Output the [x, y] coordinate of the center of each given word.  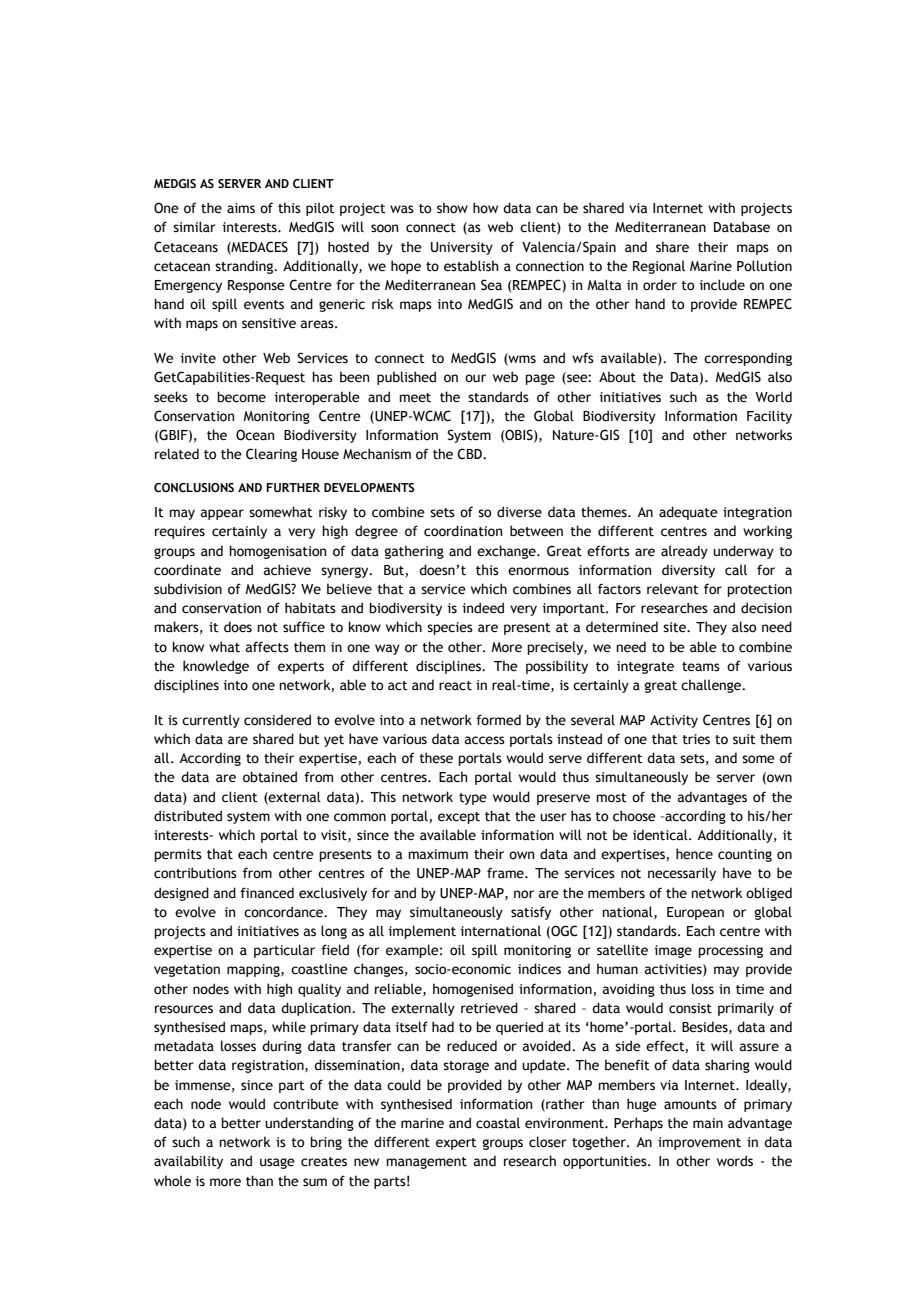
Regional [659, 267]
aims [241, 208]
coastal [498, 1123]
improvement [699, 1143]
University [462, 248]
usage [277, 1163]
